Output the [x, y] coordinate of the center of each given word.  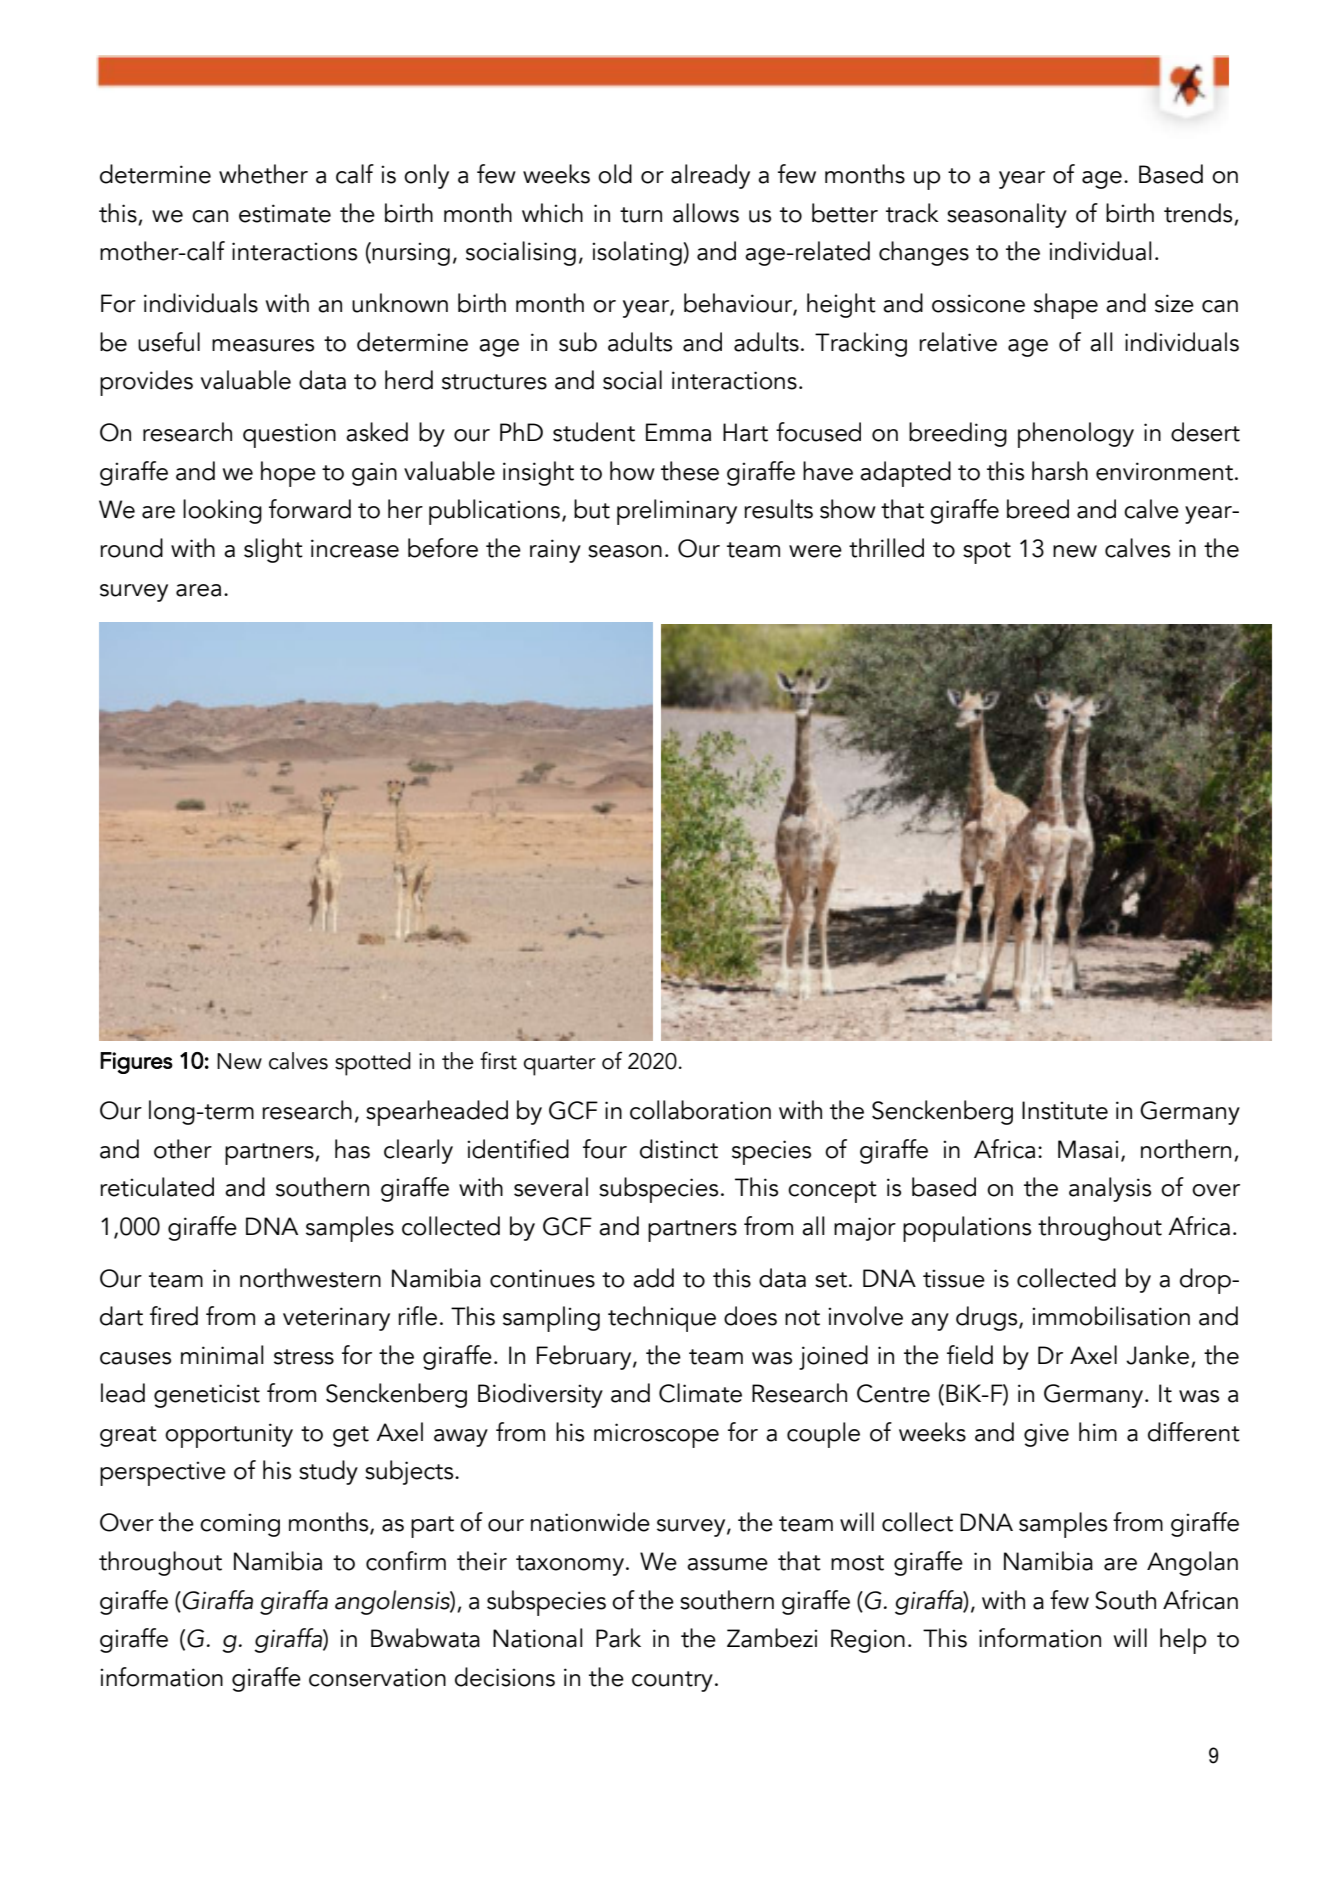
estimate [285, 213]
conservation [377, 1677]
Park [618, 1638]
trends [1198, 213]
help [1183, 1641]
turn [641, 215]
